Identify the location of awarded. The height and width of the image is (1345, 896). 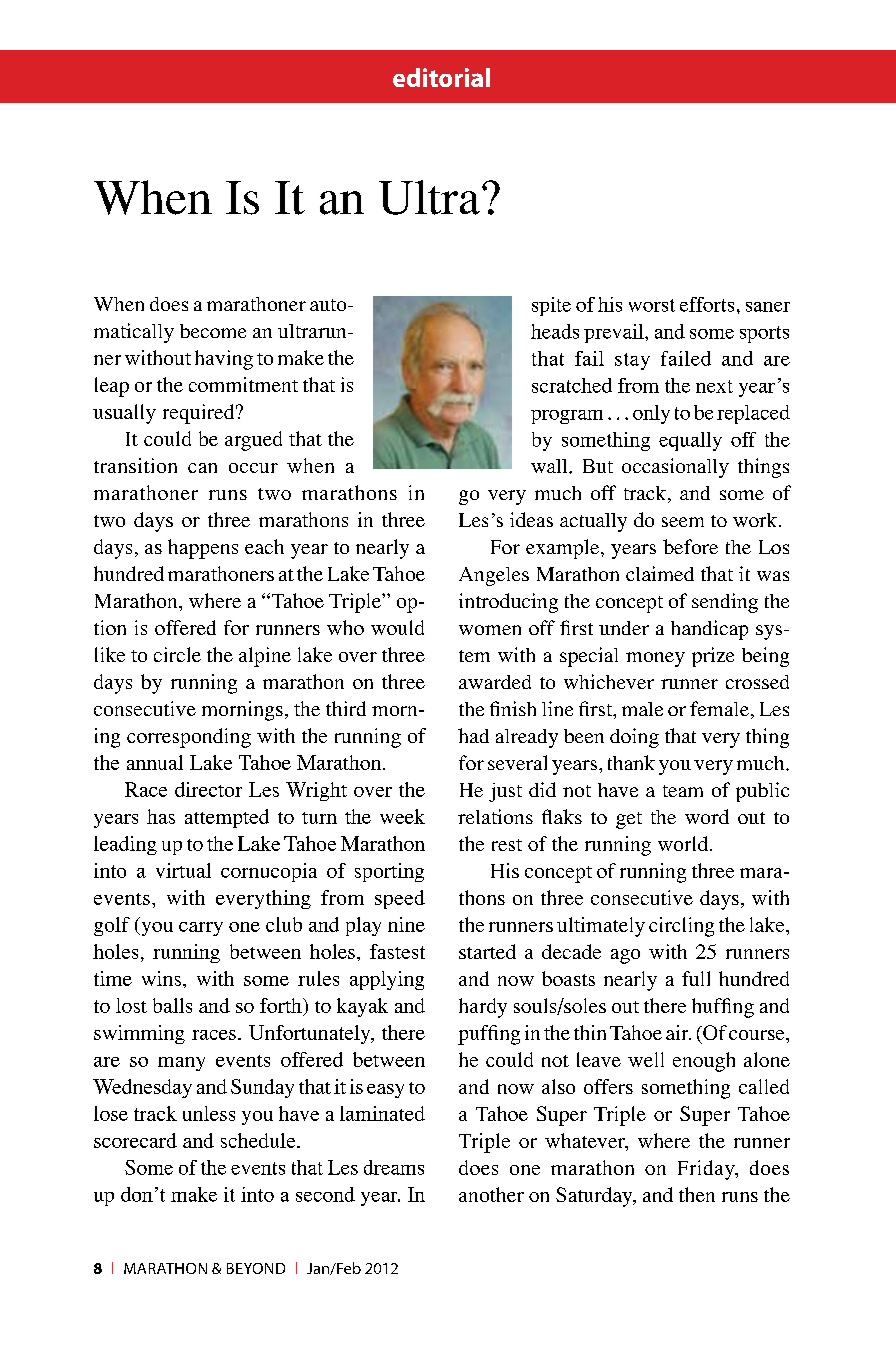
(495, 682).
